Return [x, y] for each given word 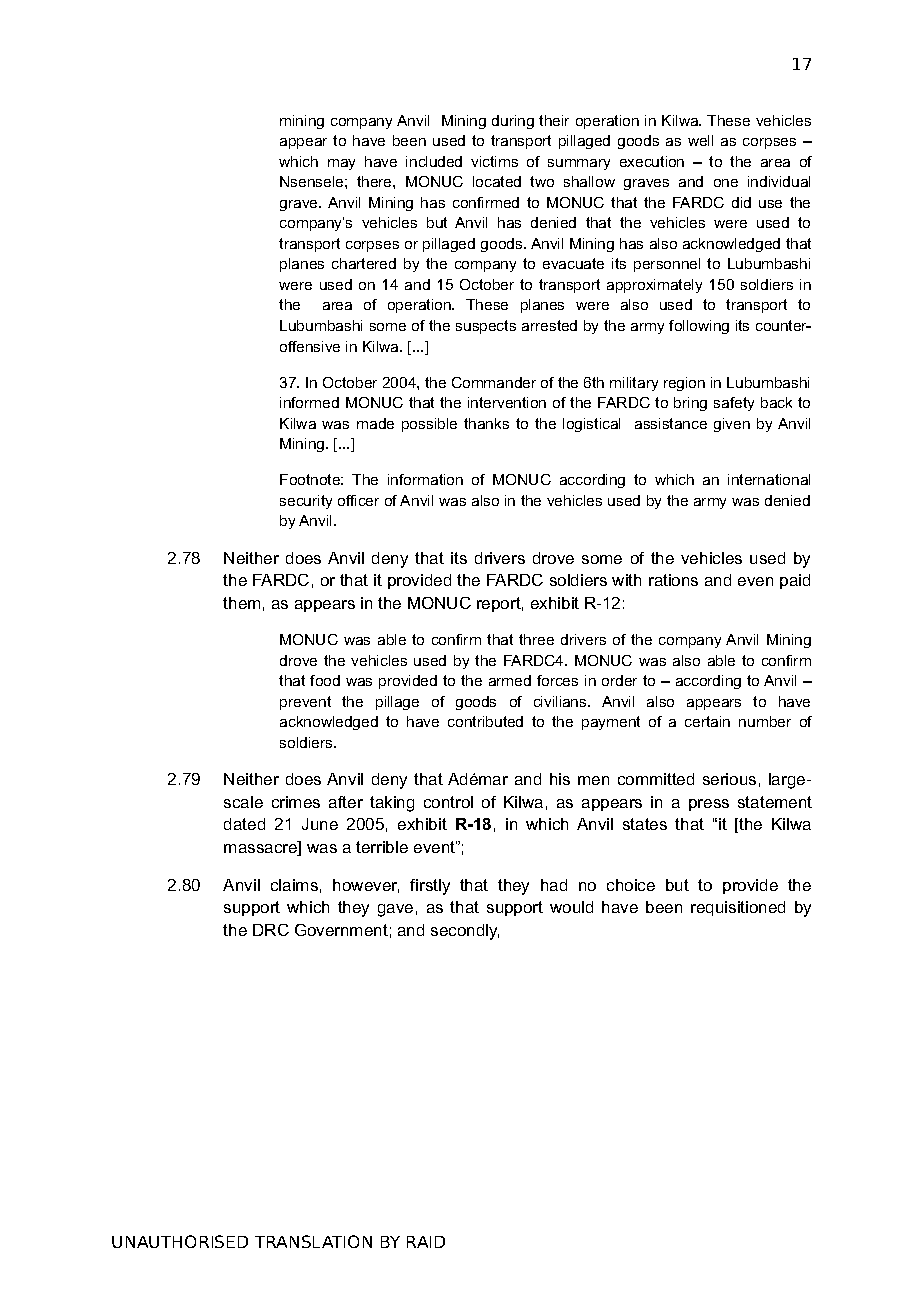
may [341, 164]
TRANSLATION [313, 1241]
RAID [426, 1242]
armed [510, 680]
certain [707, 721]
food [325, 680]
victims [494, 161]
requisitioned [738, 908]
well [700, 140]
